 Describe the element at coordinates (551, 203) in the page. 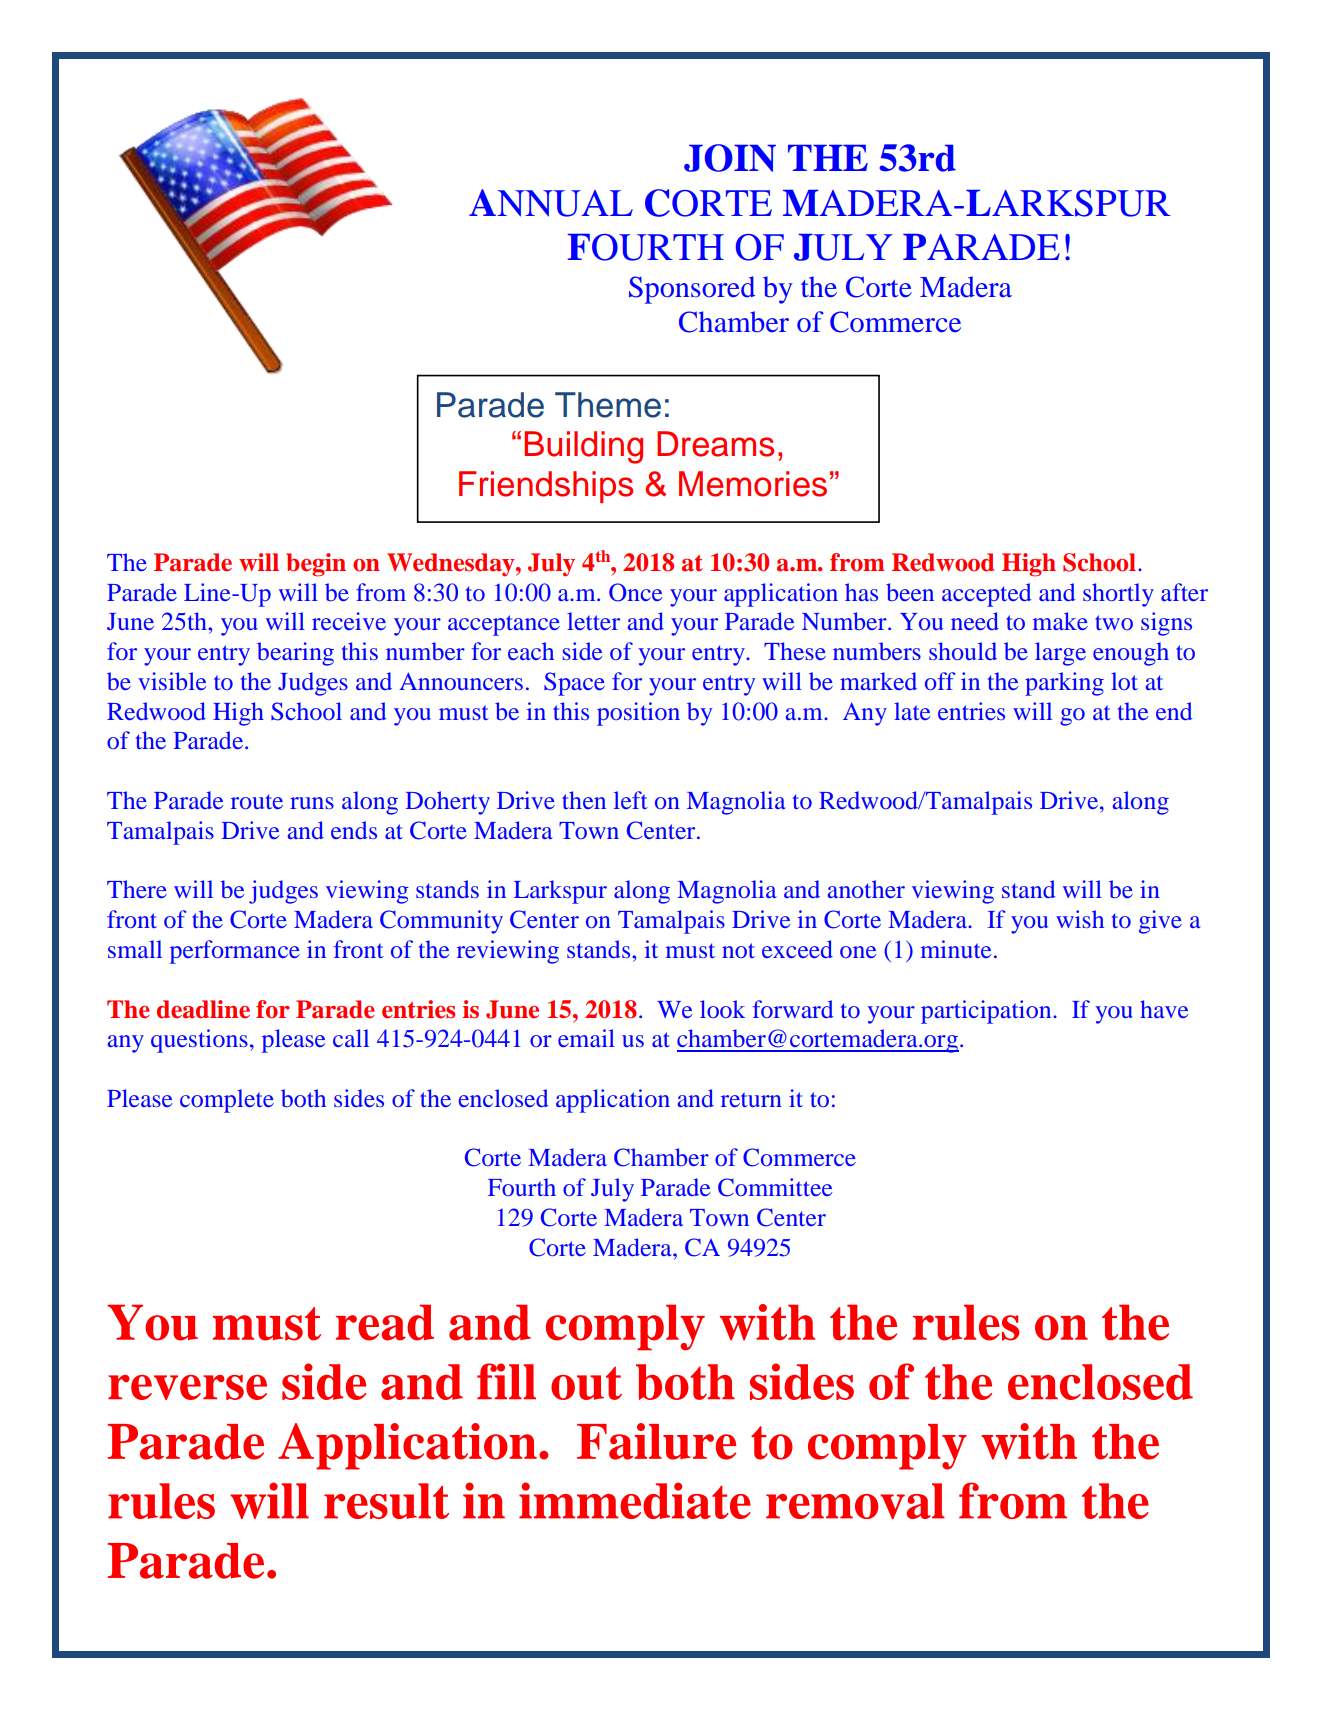

I see `ANNUAL` at that location.
